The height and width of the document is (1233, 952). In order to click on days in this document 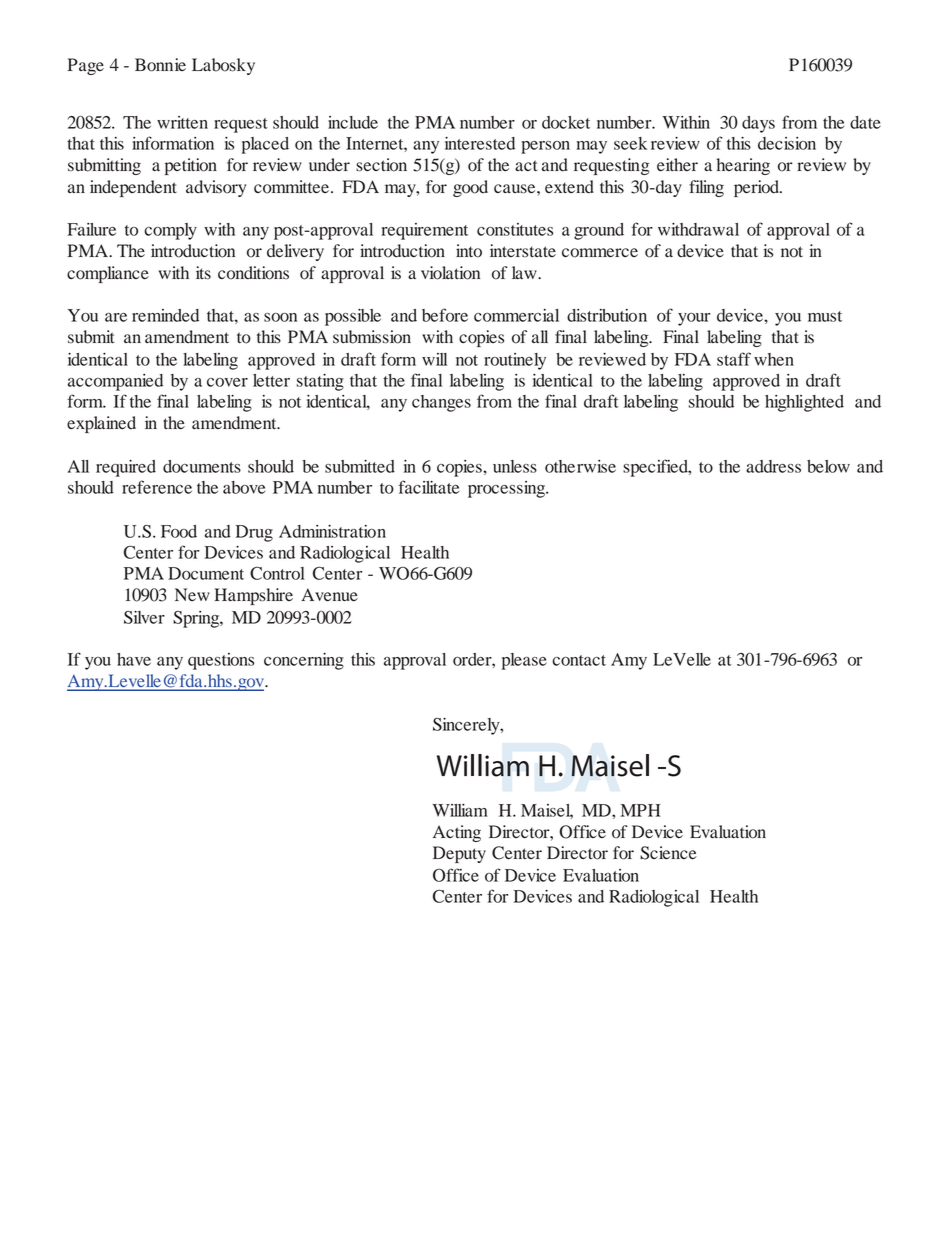, I will do `click(758, 124)`.
